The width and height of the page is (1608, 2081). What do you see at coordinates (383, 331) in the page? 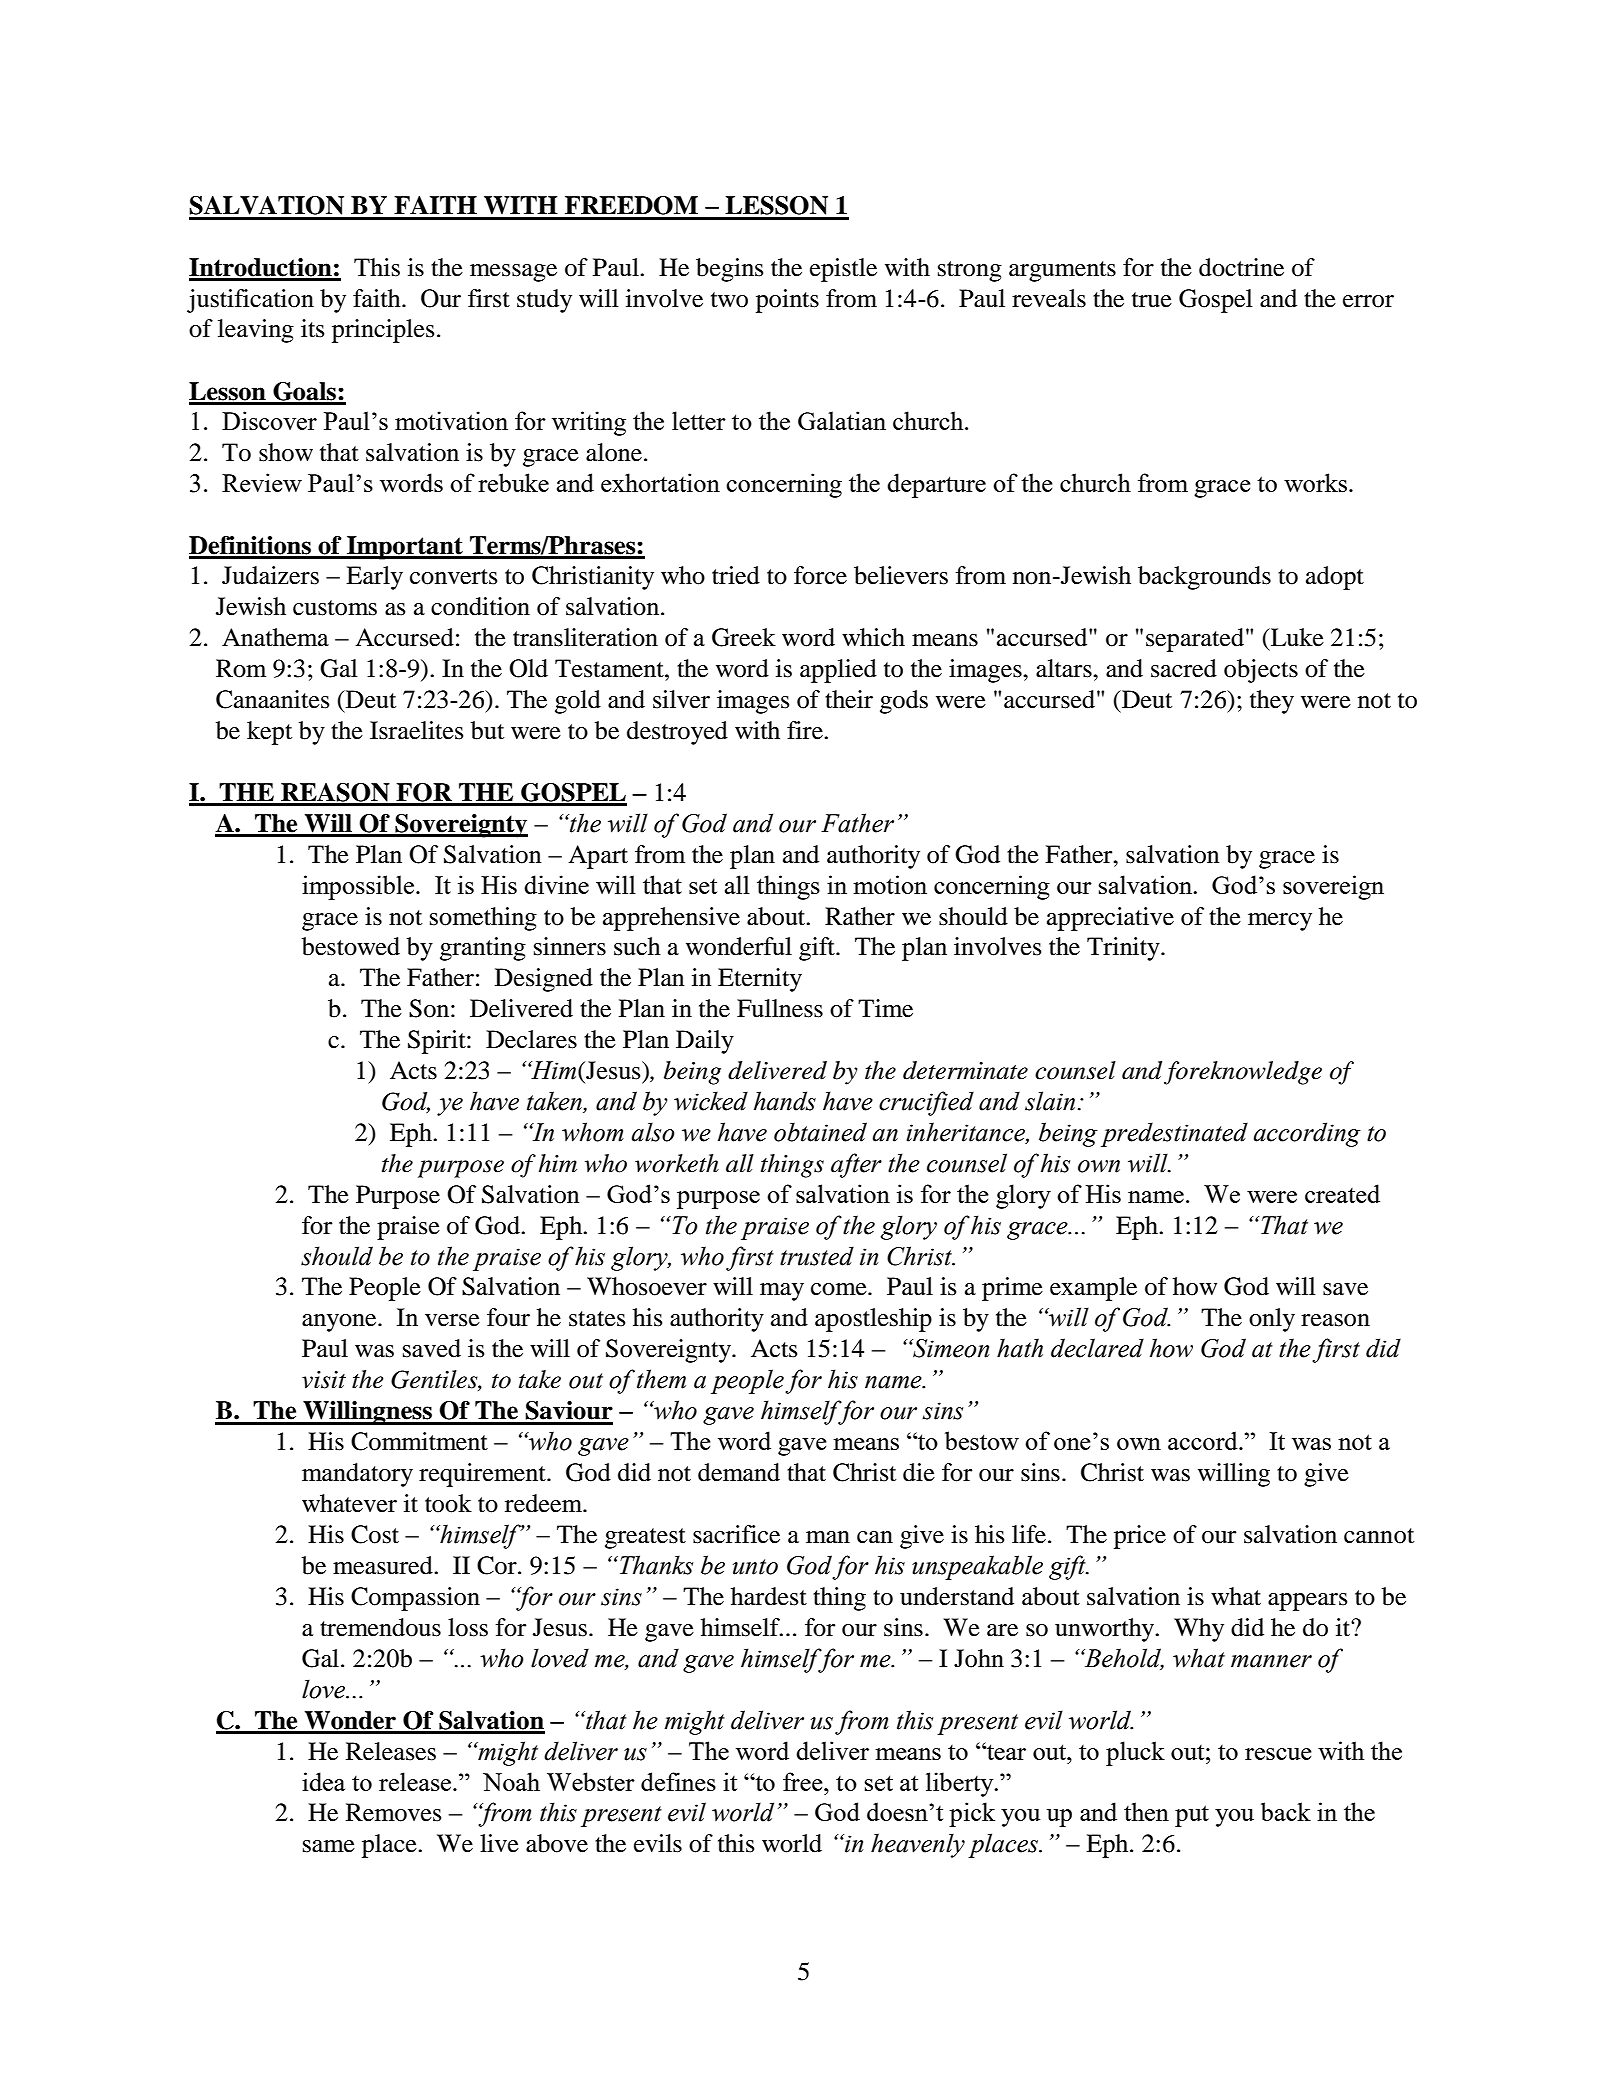
I see `principles` at bounding box center [383, 331].
